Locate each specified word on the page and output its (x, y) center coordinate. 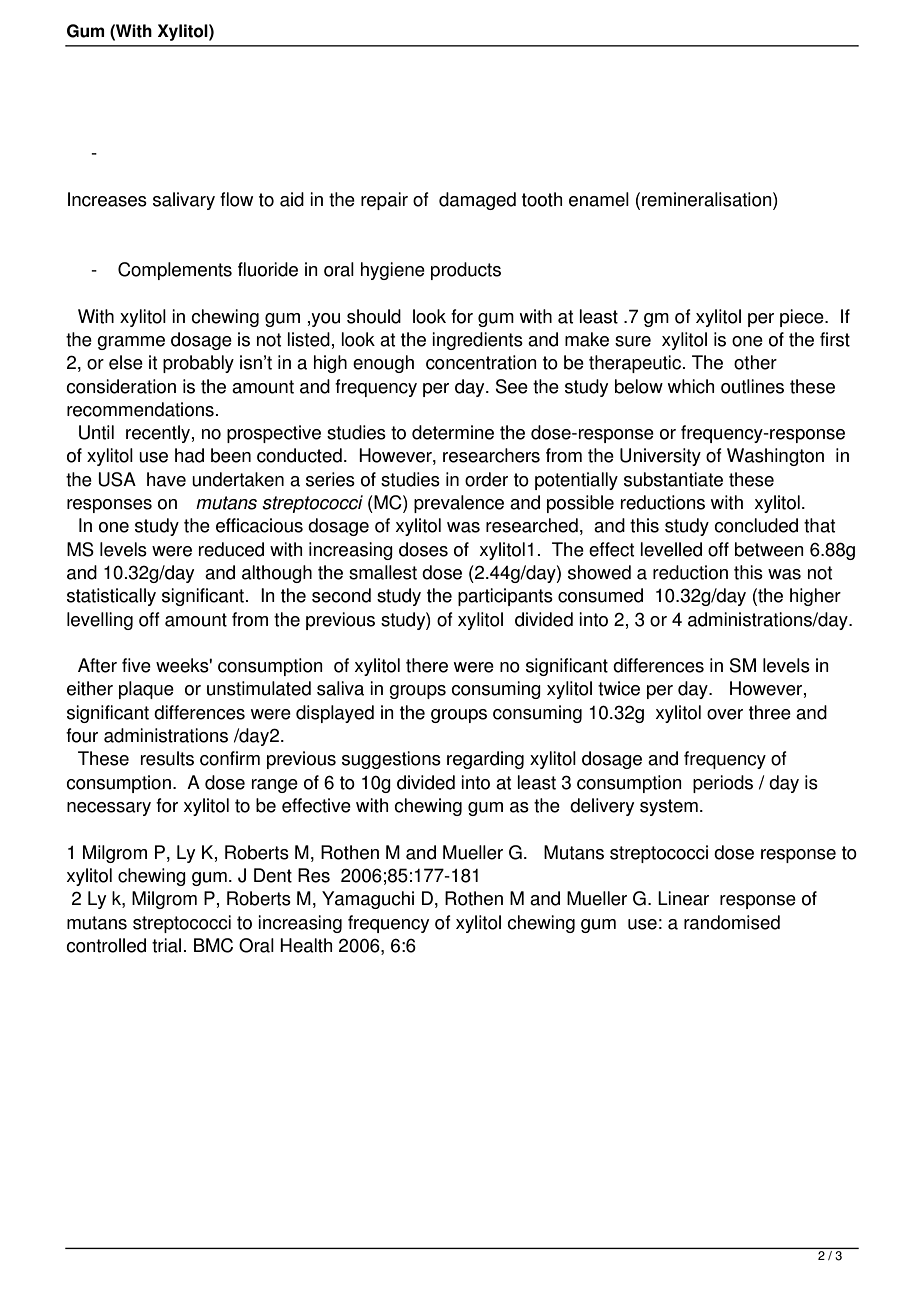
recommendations (140, 409)
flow (236, 199)
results (167, 758)
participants (505, 597)
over (725, 714)
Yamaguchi (368, 900)
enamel (599, 199)
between (769, 549)
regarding (485, 760)
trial (166, 945)
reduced (231, 549)
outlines (752, 386)
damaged (477, 201)
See (512, 386)
